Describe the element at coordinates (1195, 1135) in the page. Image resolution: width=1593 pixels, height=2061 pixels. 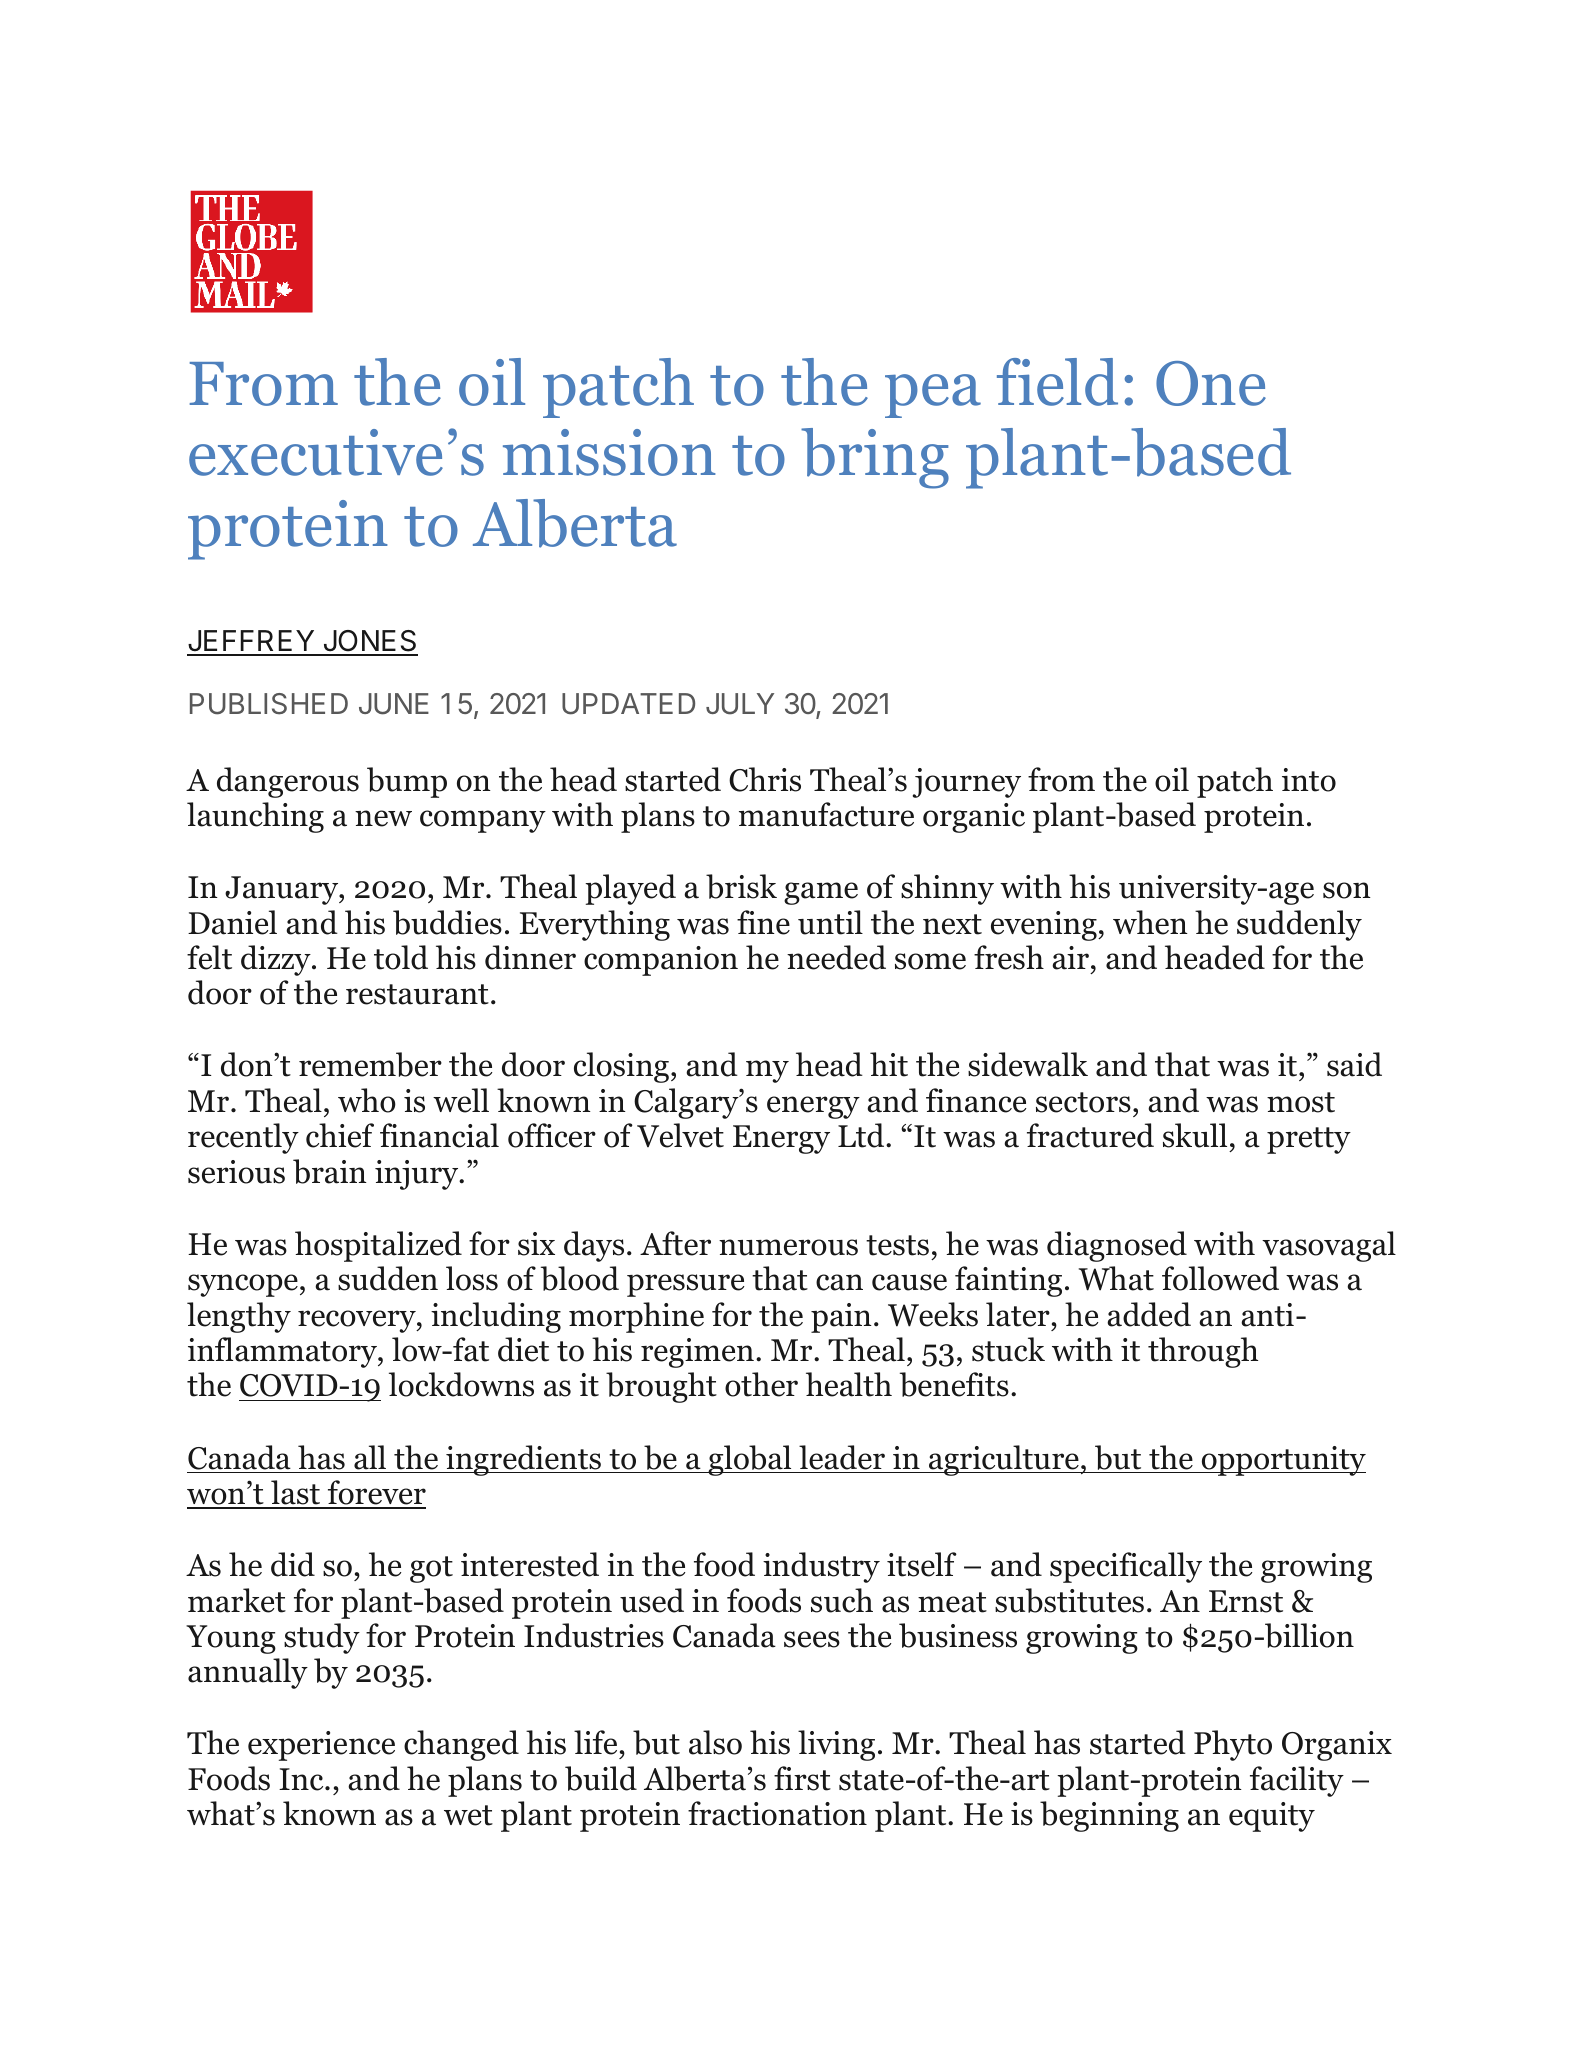
I see `skull` at that location.
